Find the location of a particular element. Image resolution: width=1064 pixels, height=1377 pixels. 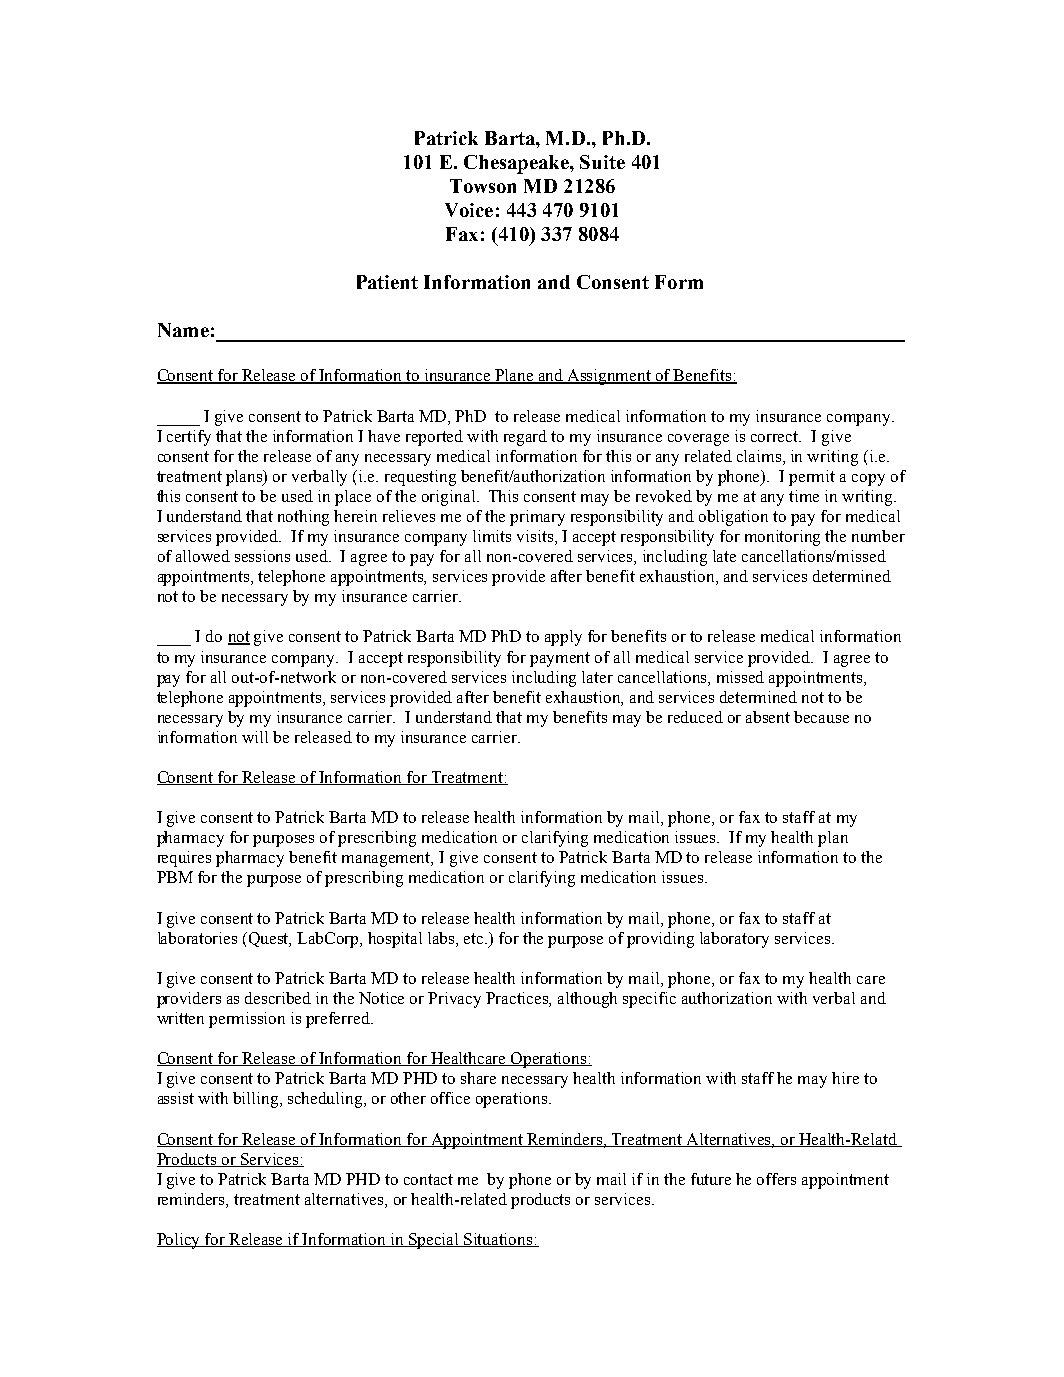

monitoring is located at coordinates (782, 538).
